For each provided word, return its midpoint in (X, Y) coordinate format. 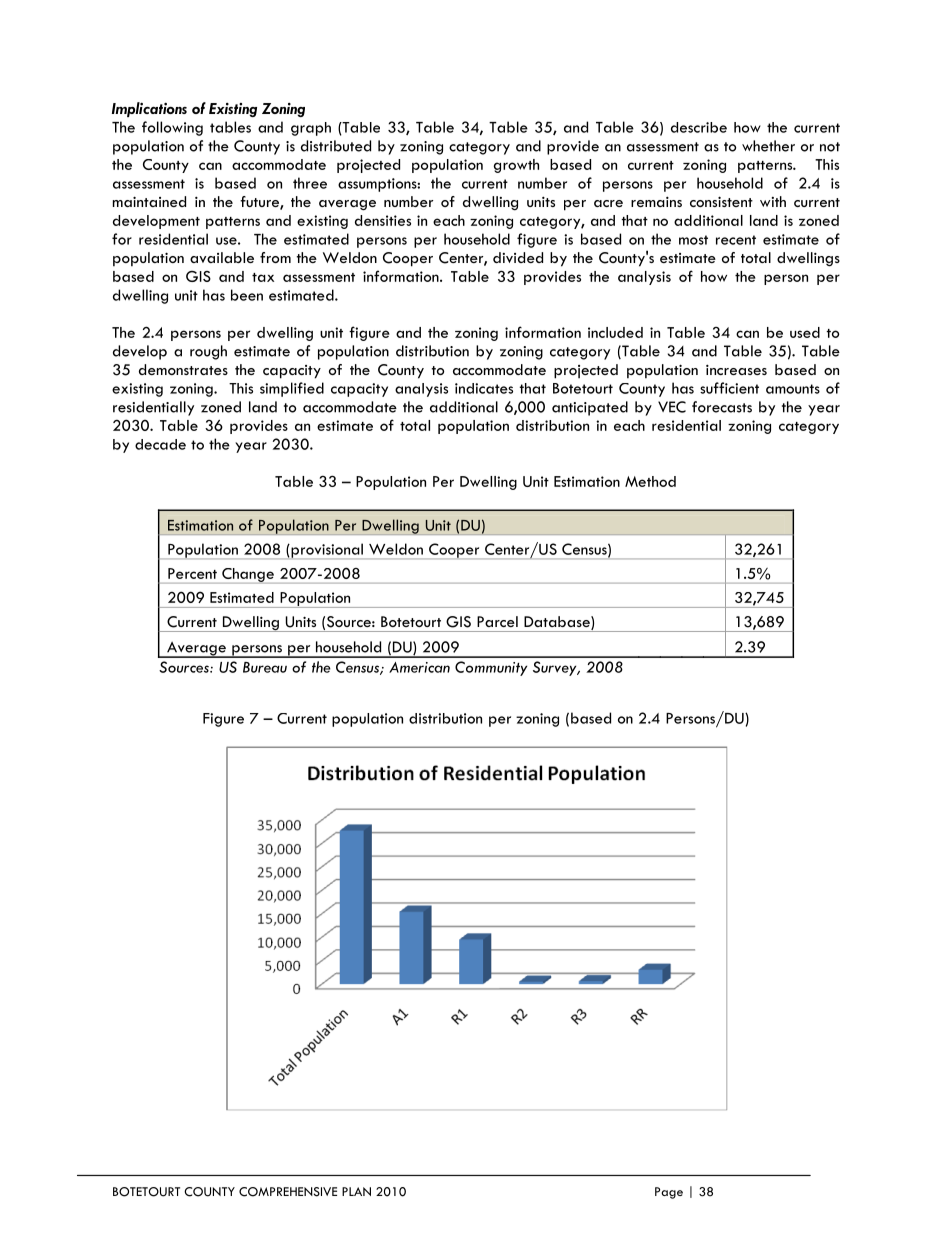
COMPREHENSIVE (288, 1192)
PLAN (356, 1191)
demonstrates (183, 369)
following (172, 128)
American (419, 667)
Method (650, 481)
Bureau (265, 667)
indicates (484, 388)
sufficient (729, 388)
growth (516, 166)
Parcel (497, 621)
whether (768, 146)
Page (669, 1193)
